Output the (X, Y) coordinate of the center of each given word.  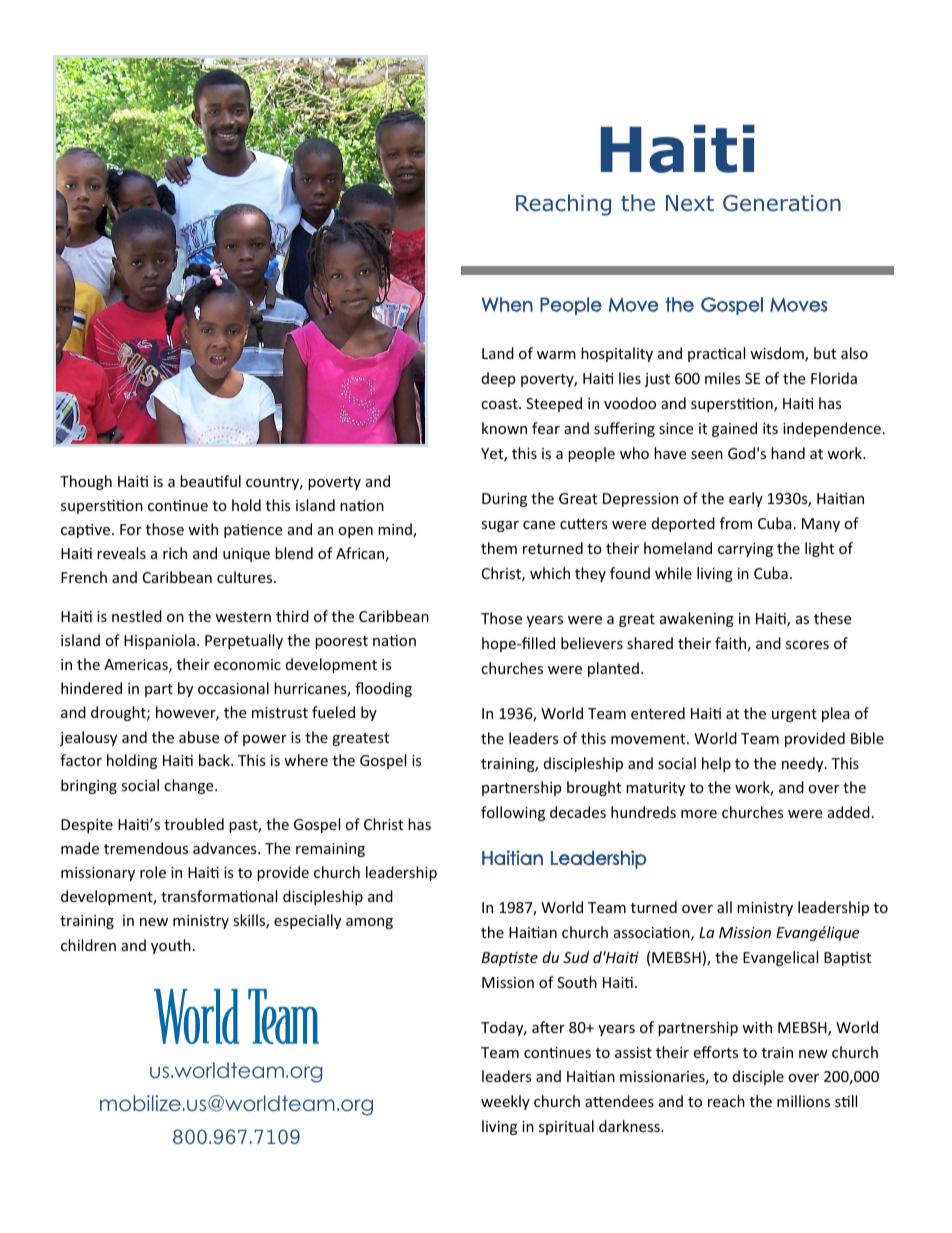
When (507, 304)
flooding (383, 689)
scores (807, 645)
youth (171, 946)
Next (690, 203)
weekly (505, 1102)
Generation (782, 203)
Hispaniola (159, 641)
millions (803, 1101)
